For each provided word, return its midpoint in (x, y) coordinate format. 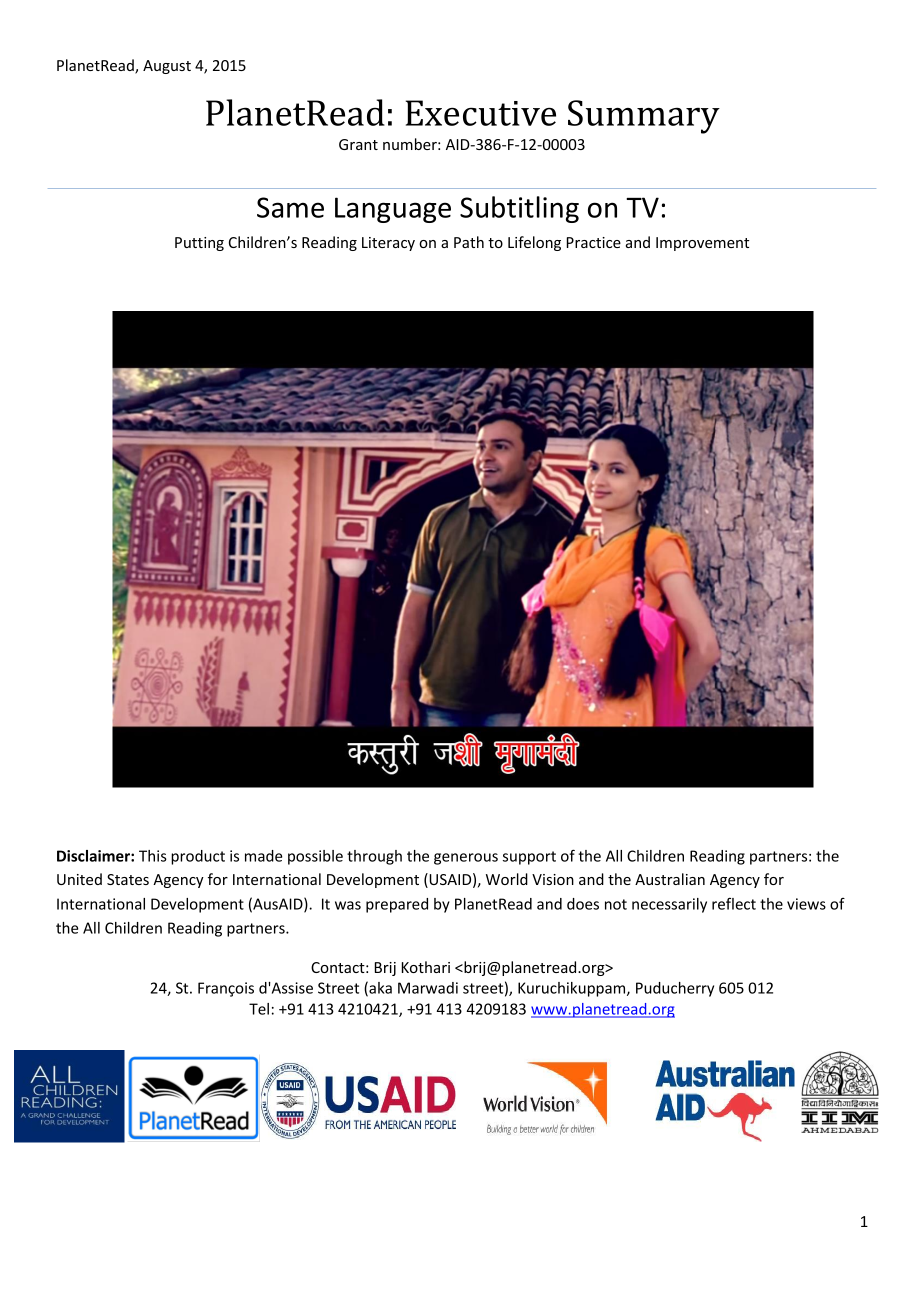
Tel (259, 1009)
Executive (481, 113)
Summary (644, 117)
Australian (670, 879)
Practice (594, 242)
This (153, 856)
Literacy (388, 244)
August (167, 67)
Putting (199, 244)
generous (466, 859)
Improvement (702, 244)
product (198, 857)
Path (469, 242)
